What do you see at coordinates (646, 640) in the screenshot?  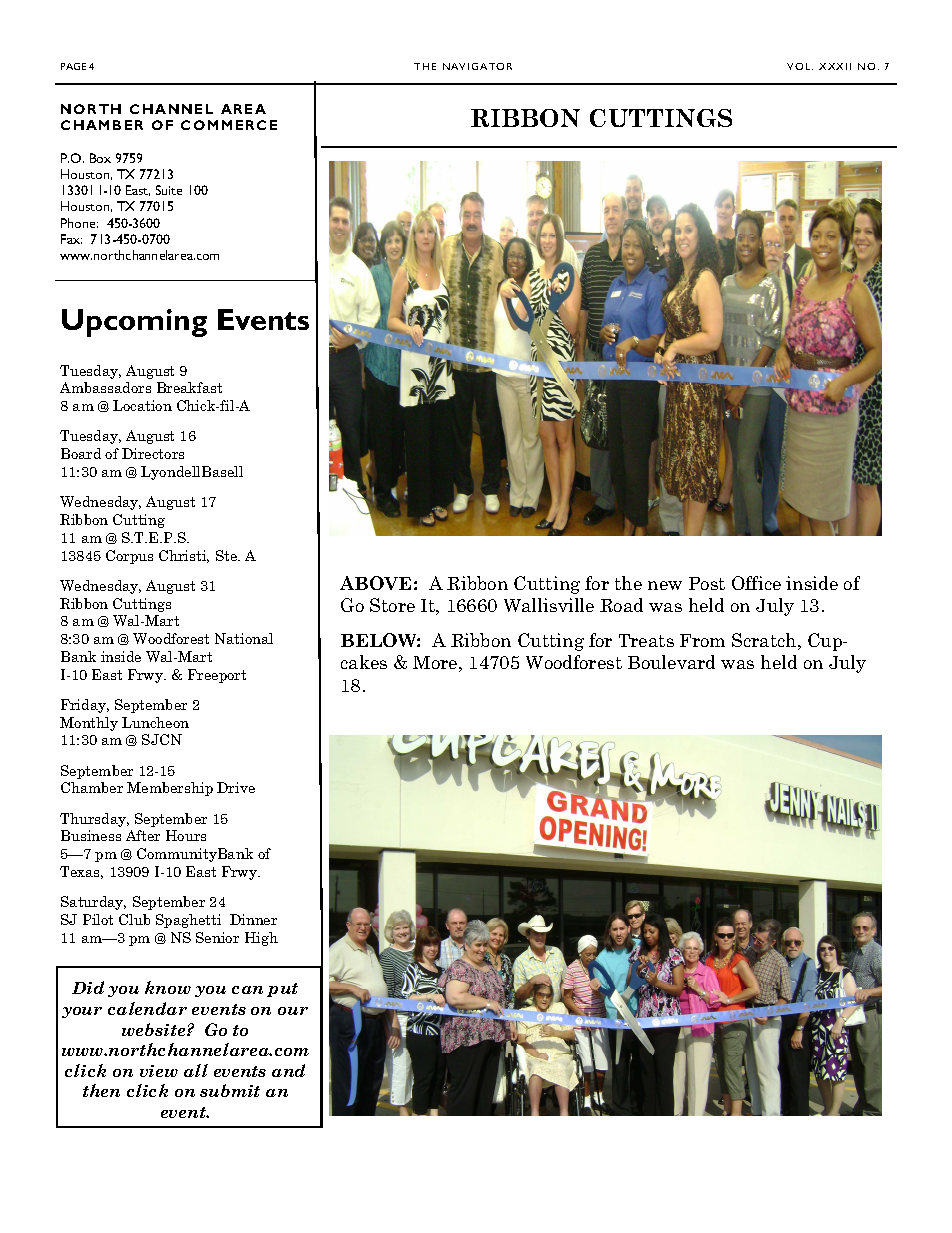 I see `Treats` at bounding box center [646, 640].
